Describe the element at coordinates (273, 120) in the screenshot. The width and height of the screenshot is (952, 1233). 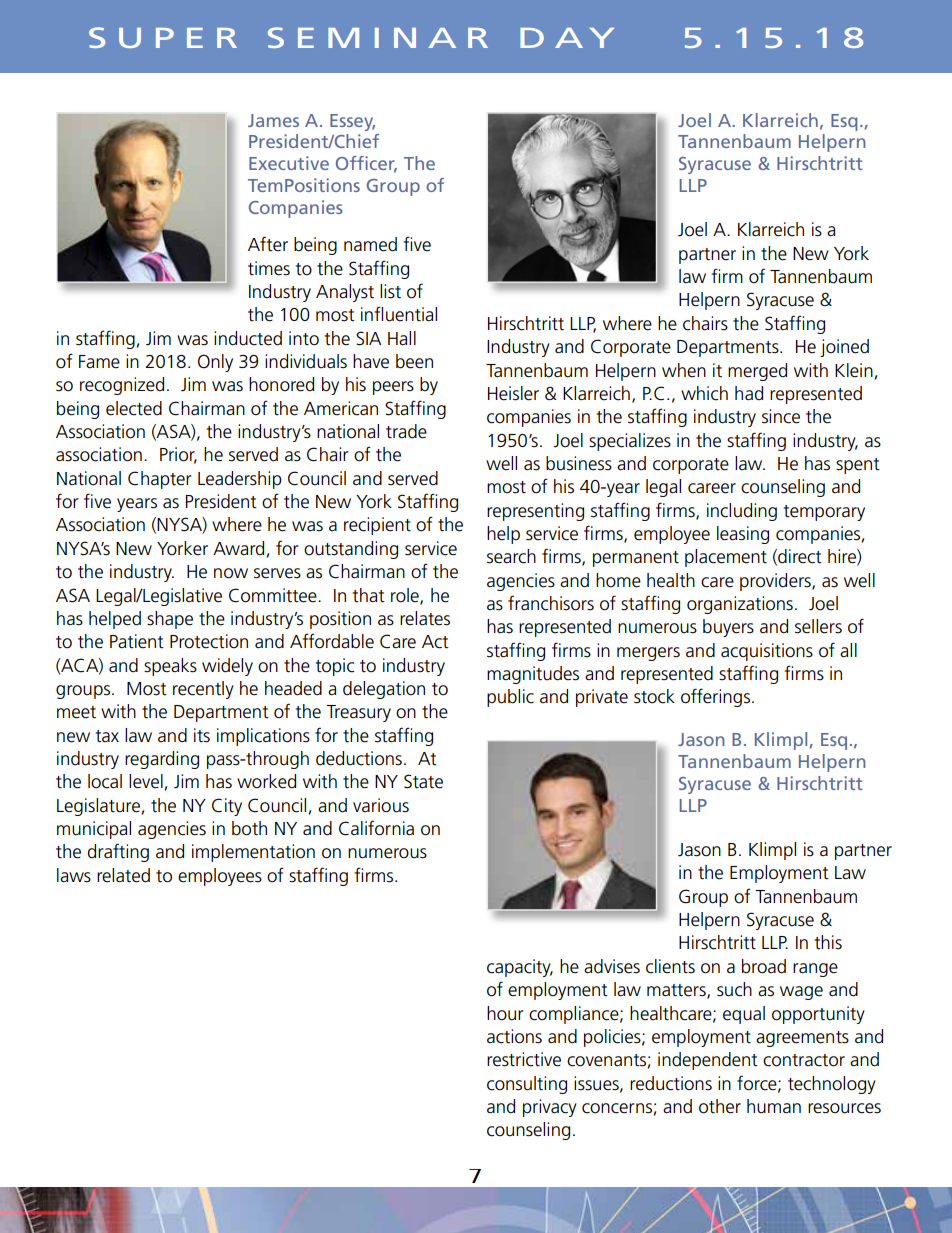
I see `James` at that location.
